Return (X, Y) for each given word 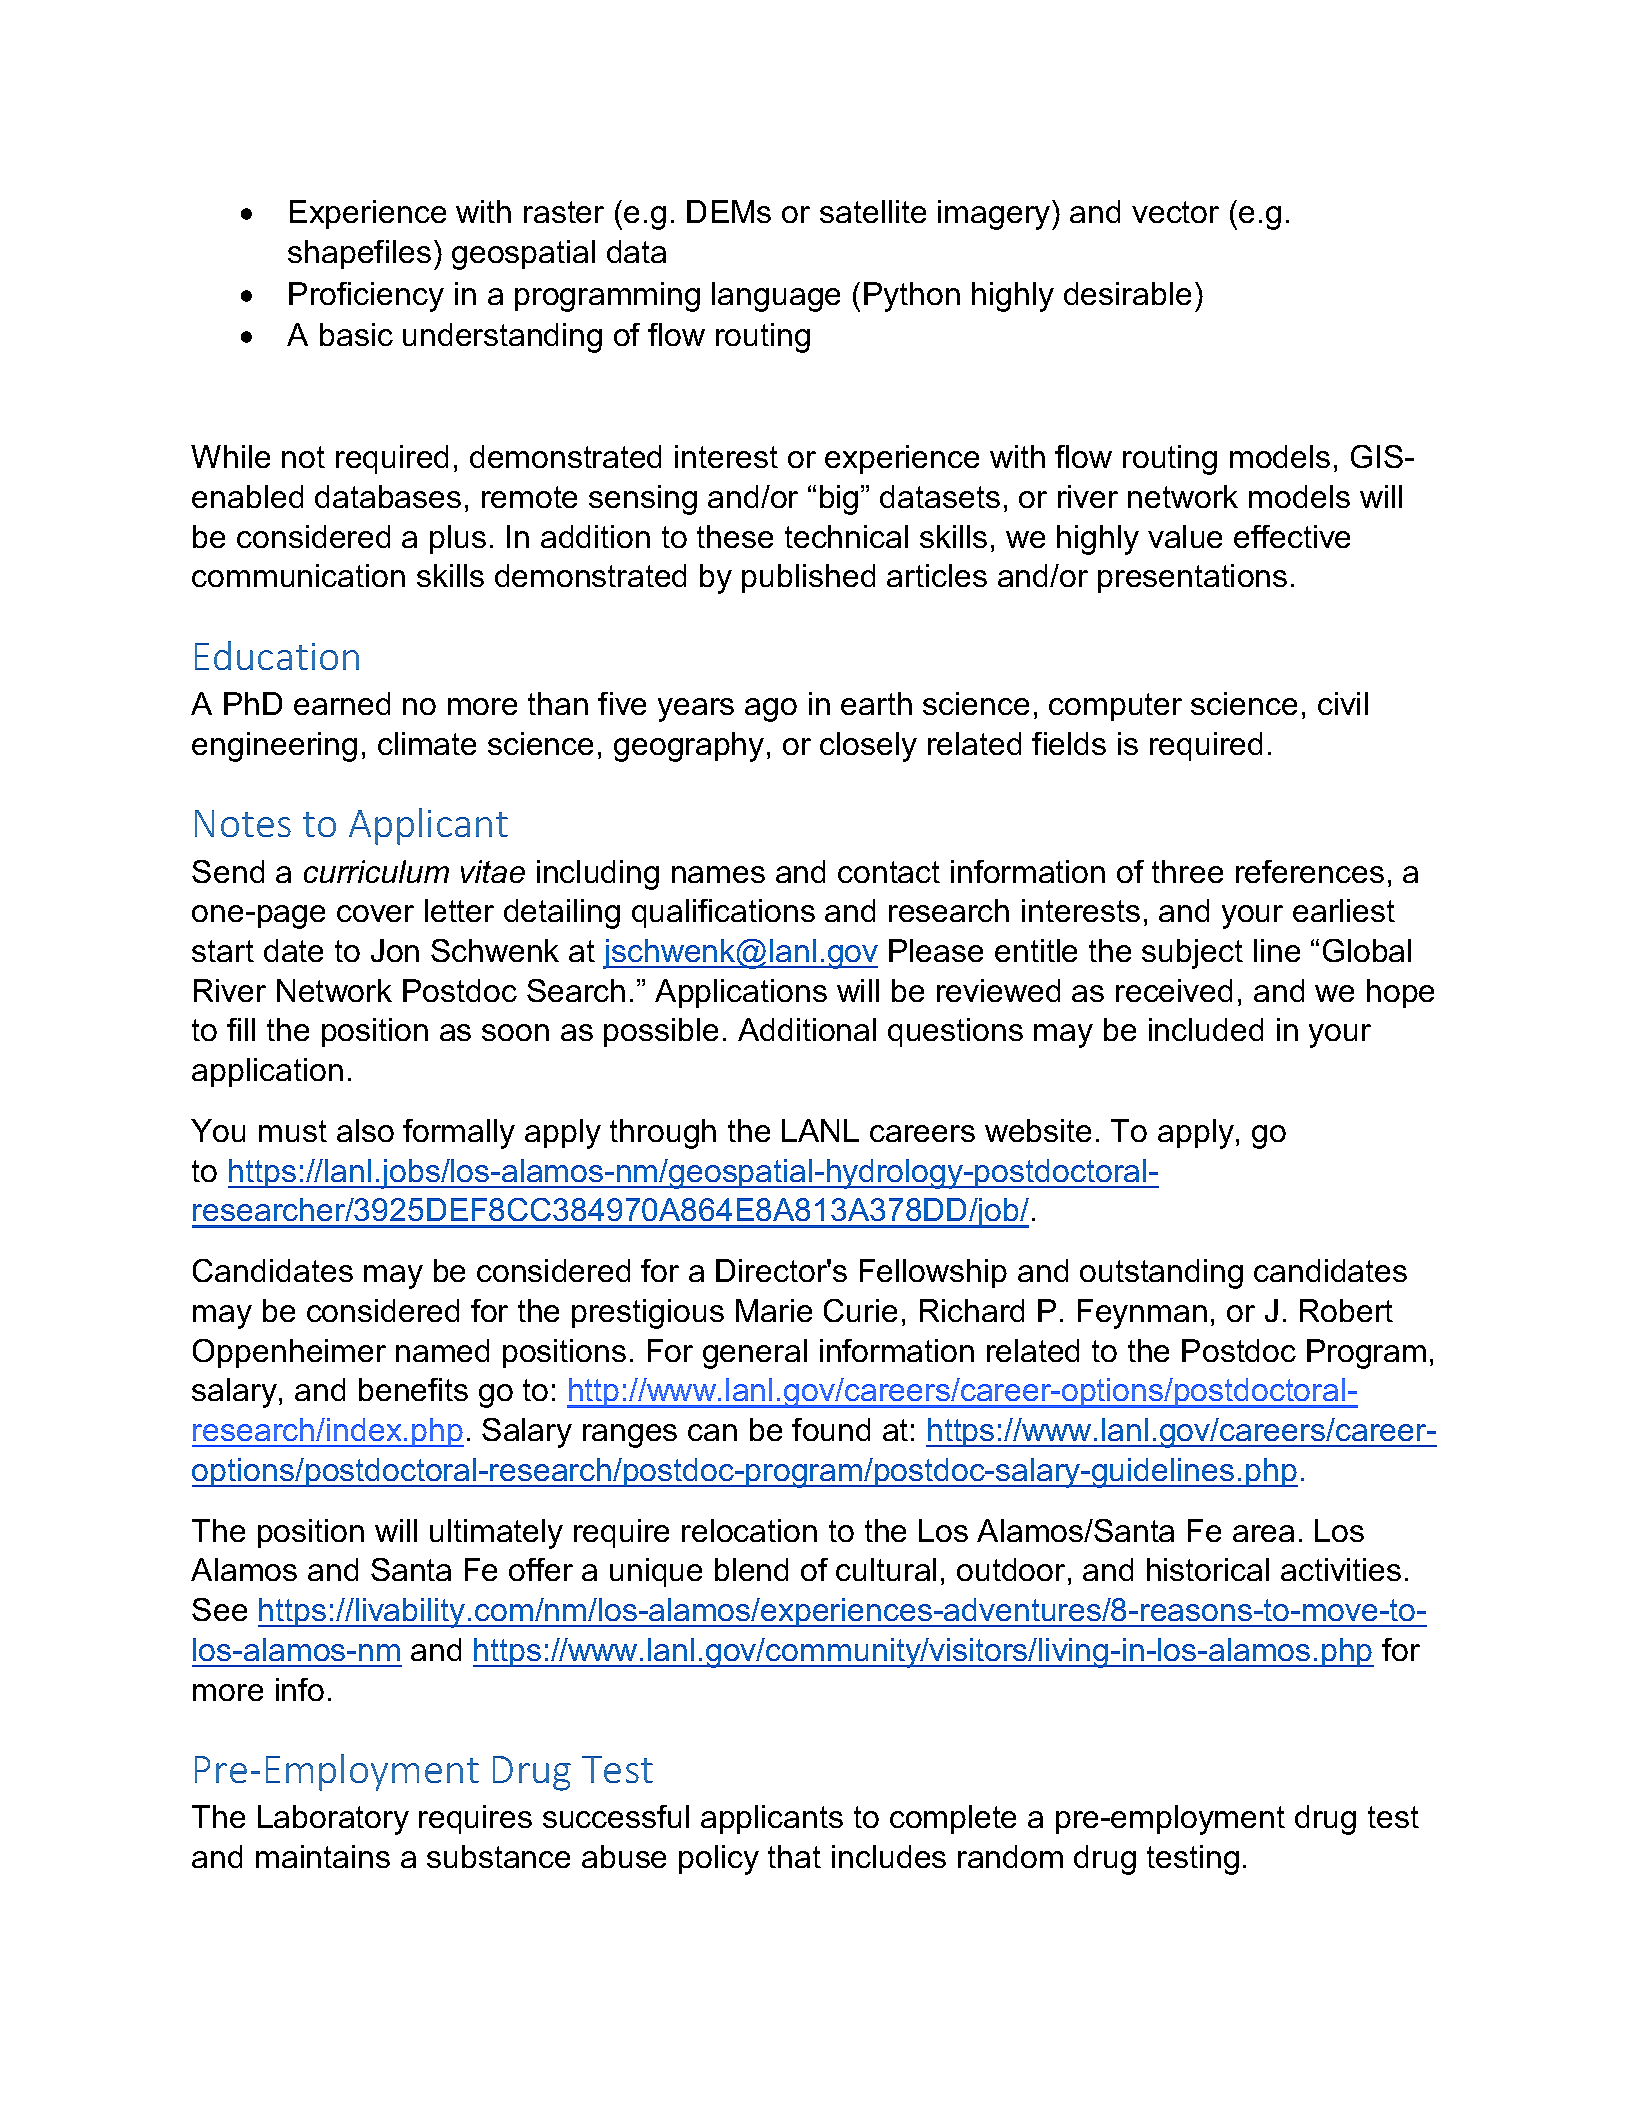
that (794, 1856)
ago (771, 710)
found (831, 1429)
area (1263, 1533)
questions (955, 1032)
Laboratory (333, 1820)
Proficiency (366, 297)
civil (1343, 703)
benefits (413, 1389)
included (1206, 1029)
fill (241, 1029)
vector (1175, 212)
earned (342, 703)
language (776, 297)
